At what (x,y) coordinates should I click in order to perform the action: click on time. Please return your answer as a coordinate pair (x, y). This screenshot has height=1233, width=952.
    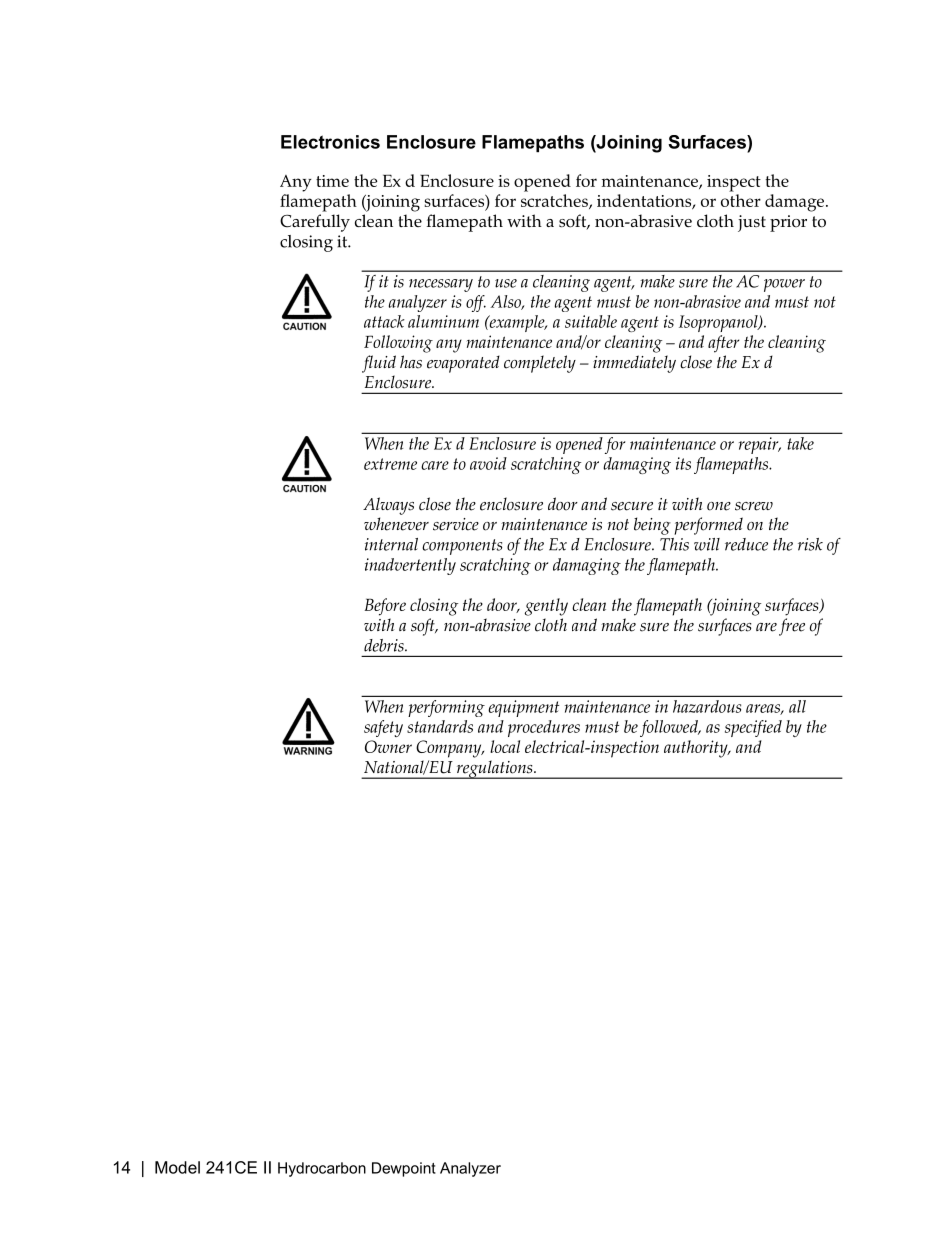
    Looking at the image, I should click on (332, 181).
